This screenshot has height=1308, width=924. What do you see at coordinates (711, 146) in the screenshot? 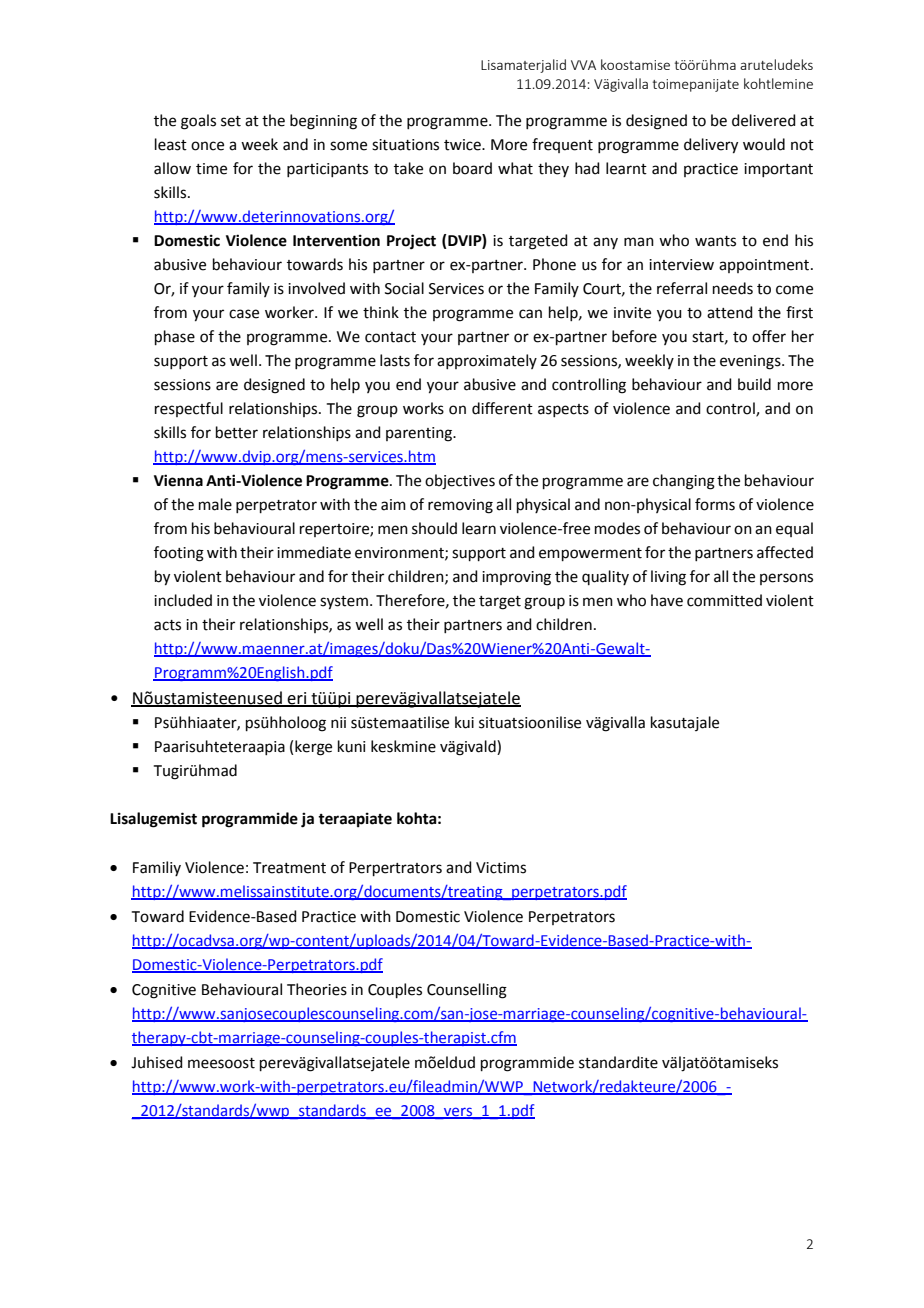
I see `delivery` at bounding box center [711, 146].
